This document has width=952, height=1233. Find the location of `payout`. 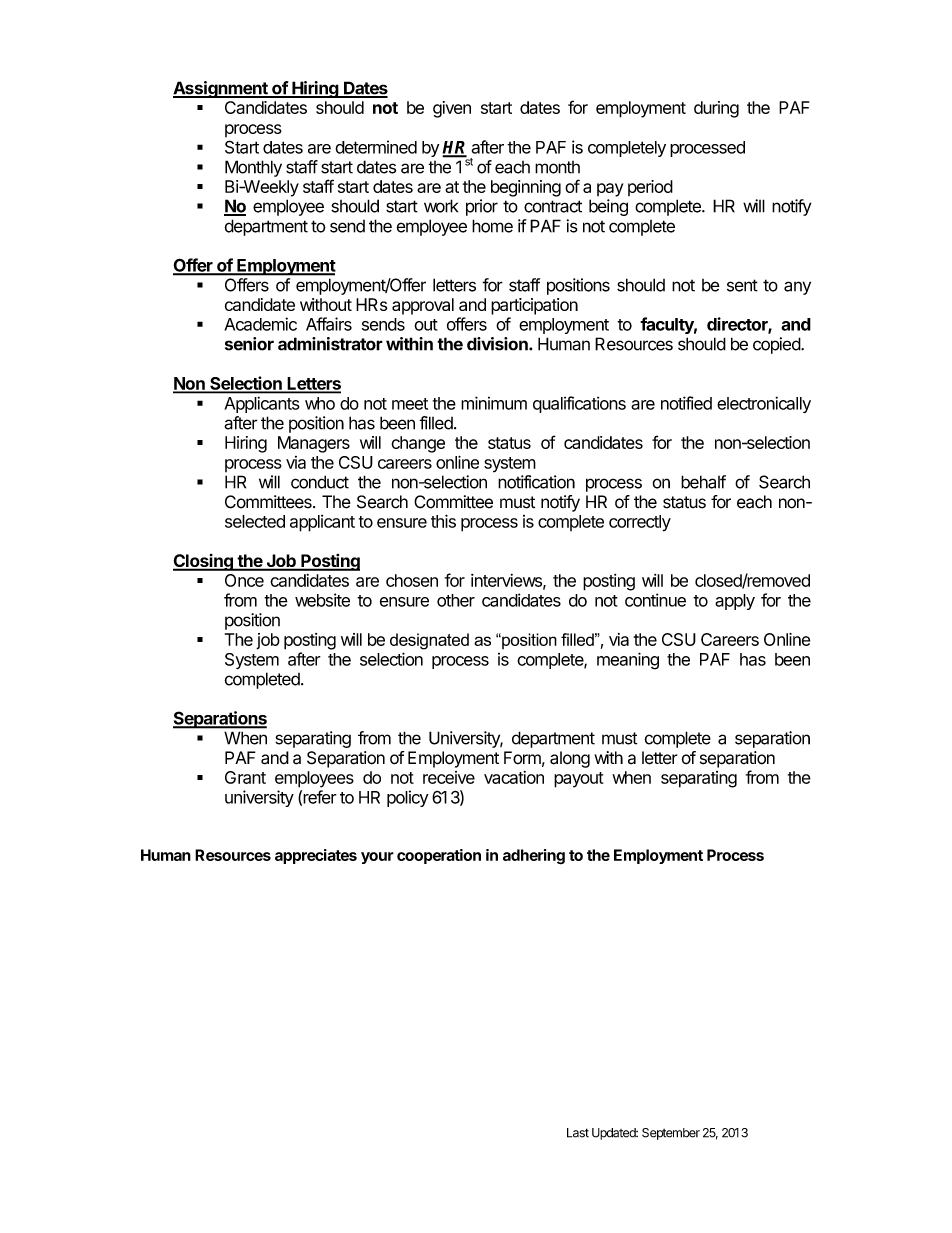

payout is located at coordinates (579, 780).
